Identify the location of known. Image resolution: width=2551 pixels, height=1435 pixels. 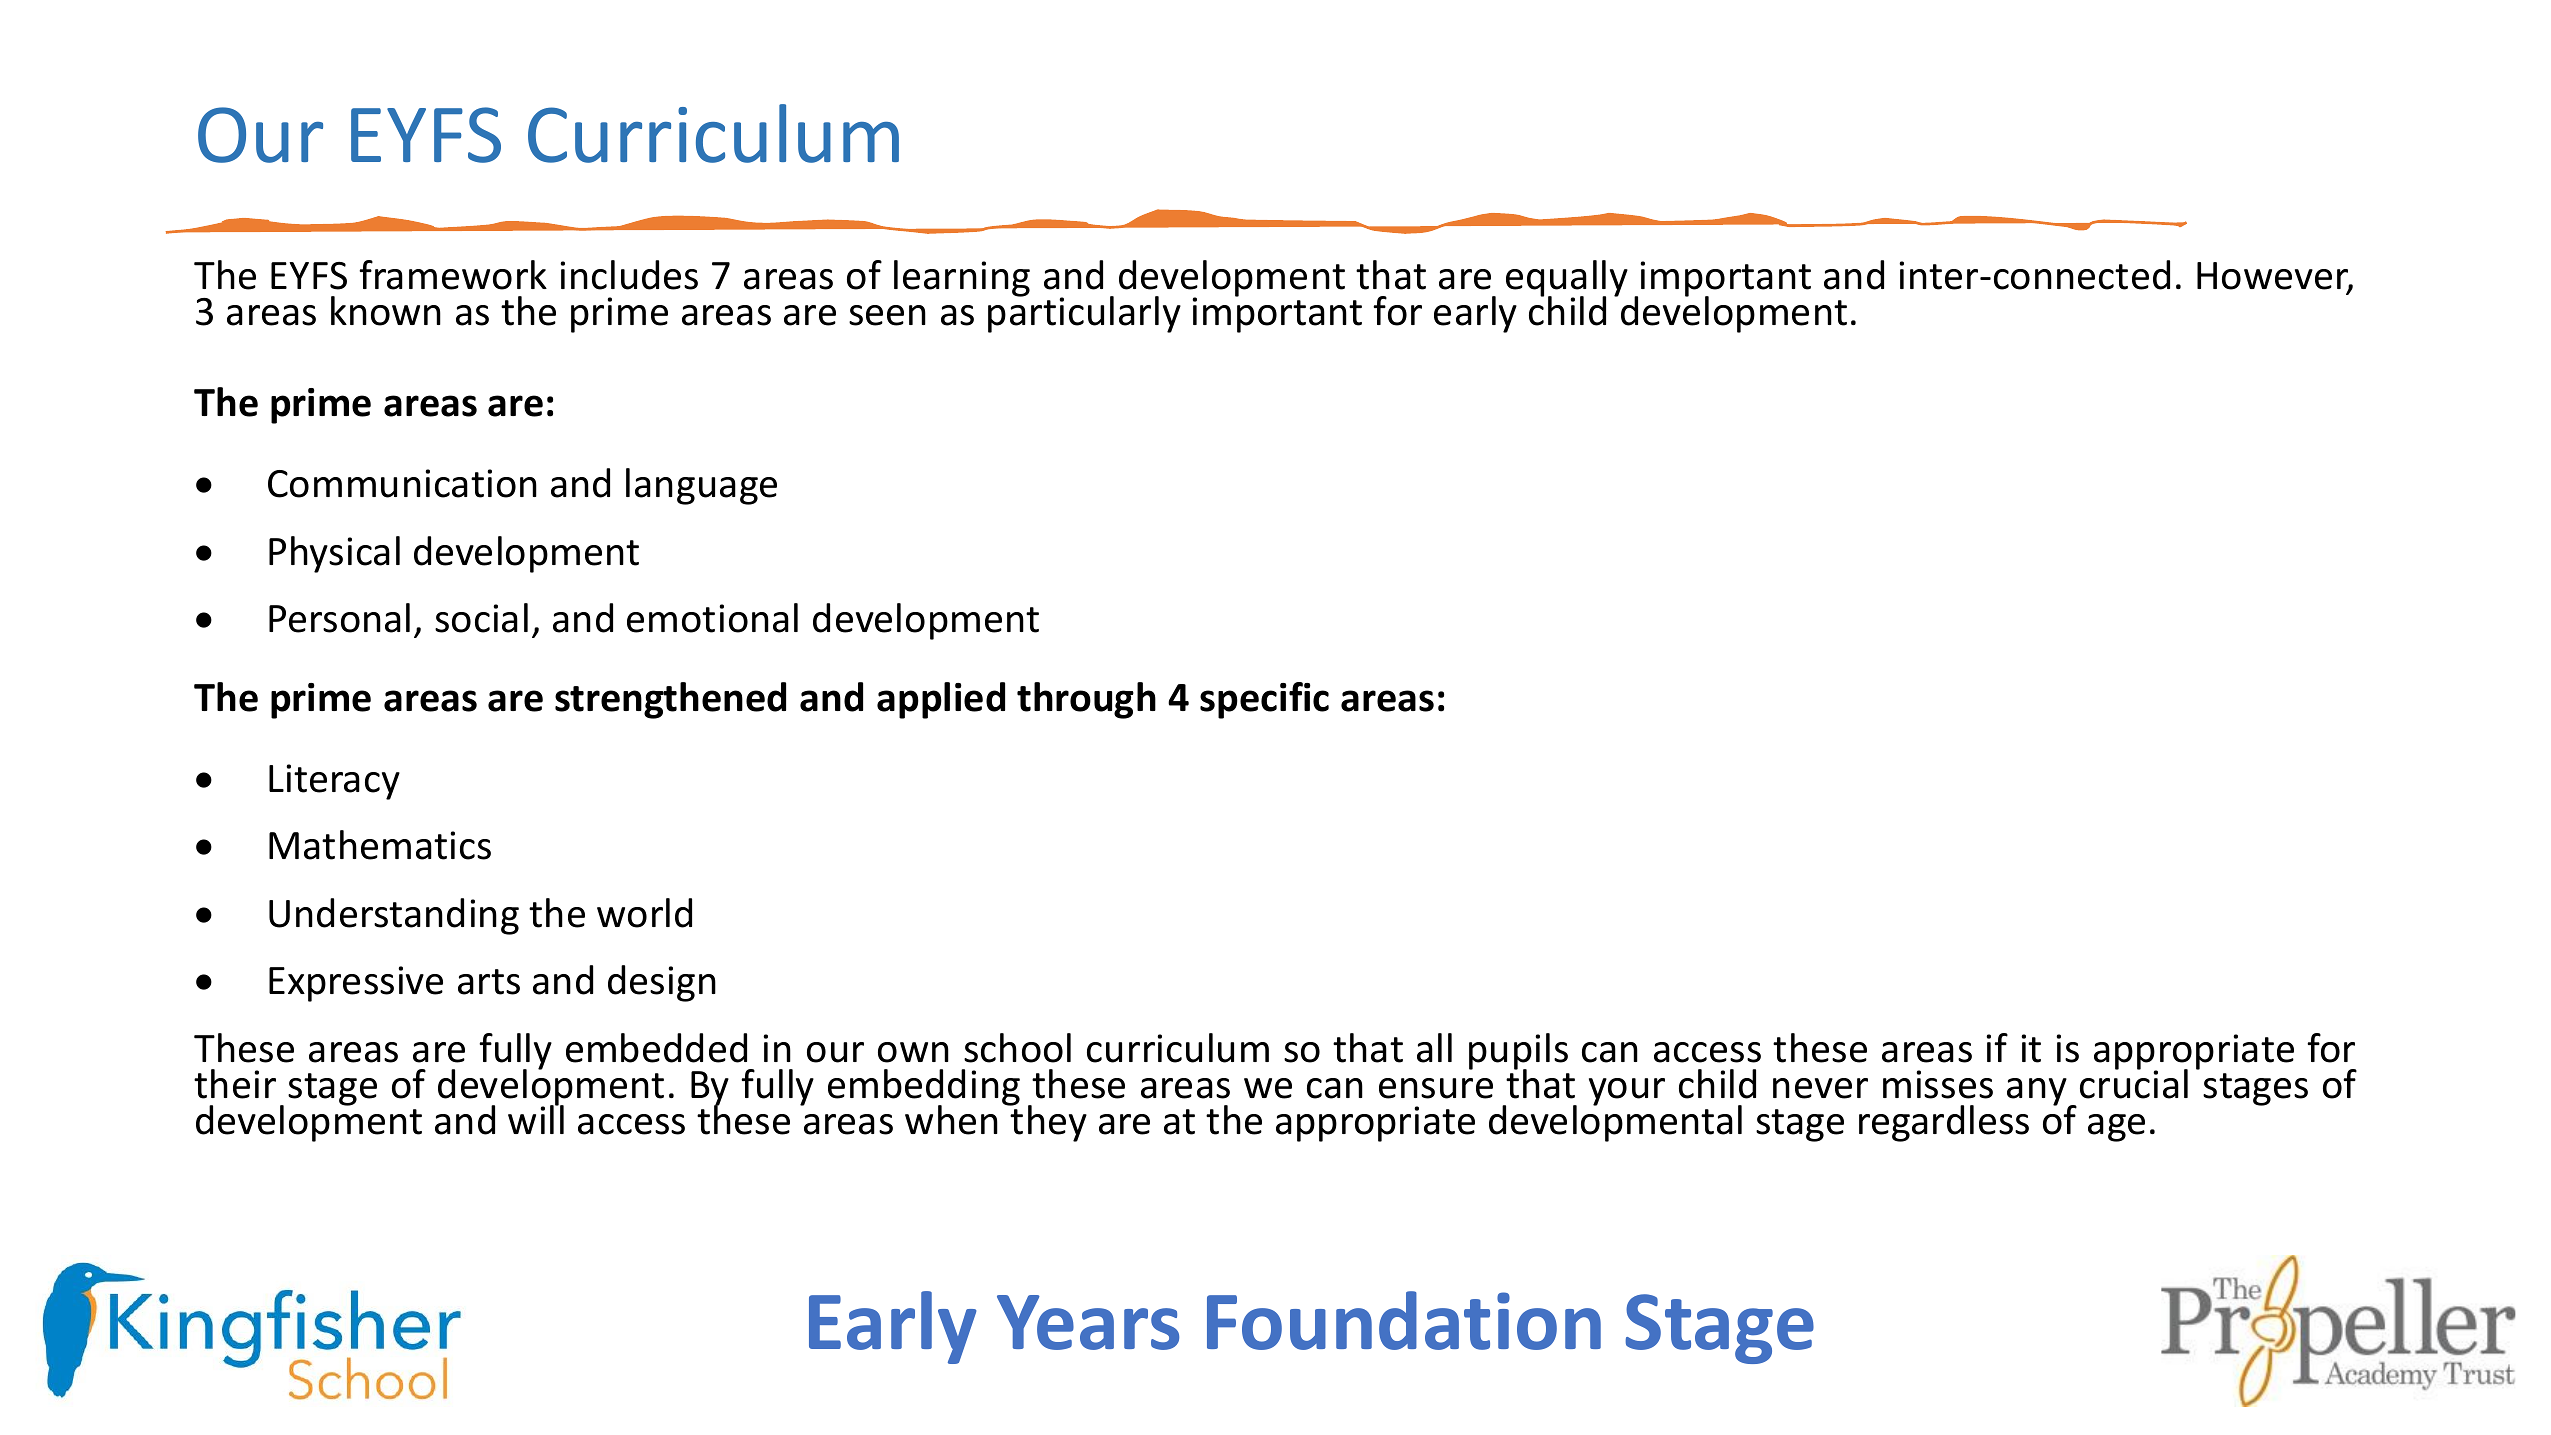
(386, 311).
